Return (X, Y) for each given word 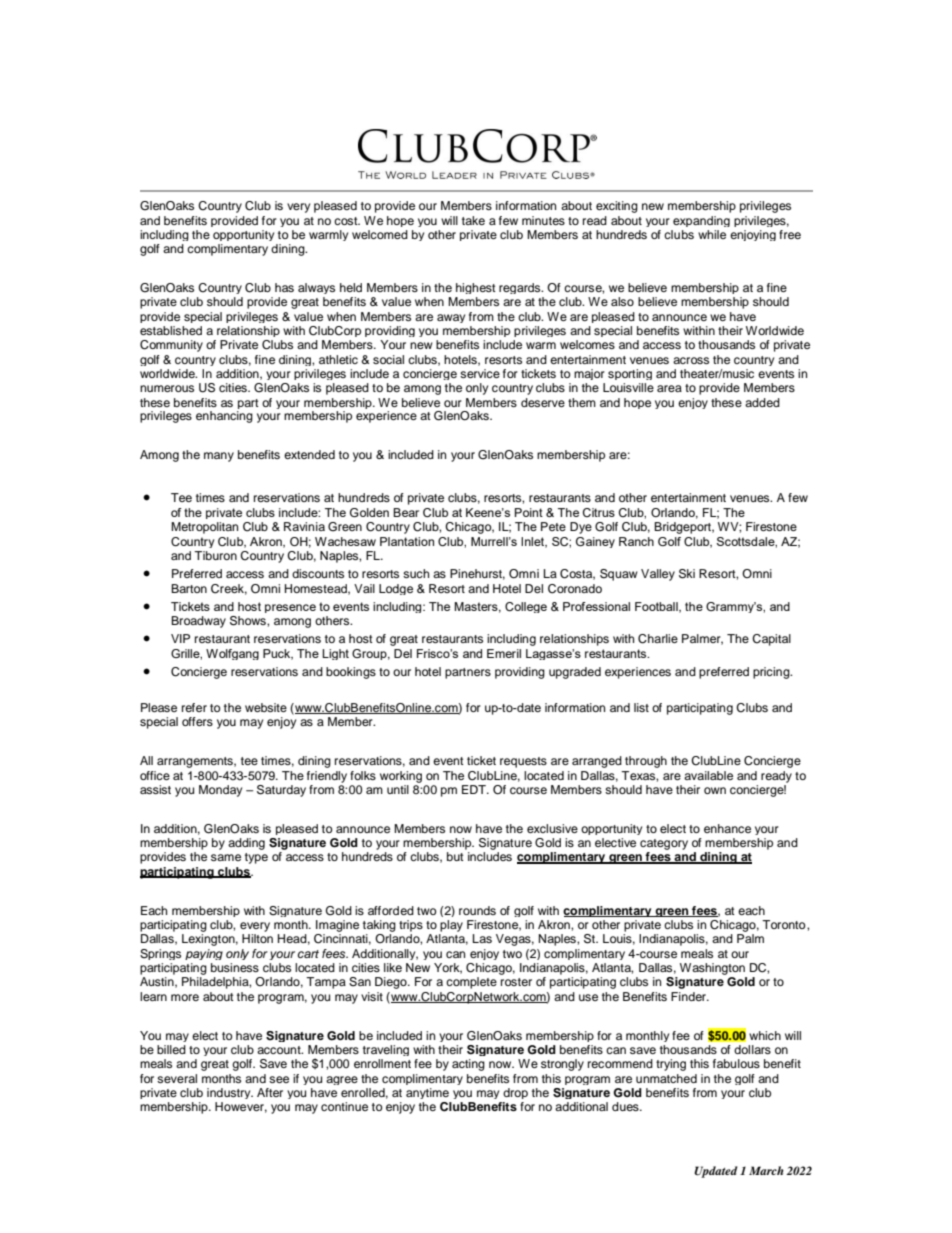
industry (230, 1093)
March (766, 1170)
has (284, 287)
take (473, 220)
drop (515, 1093)
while (712, 234)
